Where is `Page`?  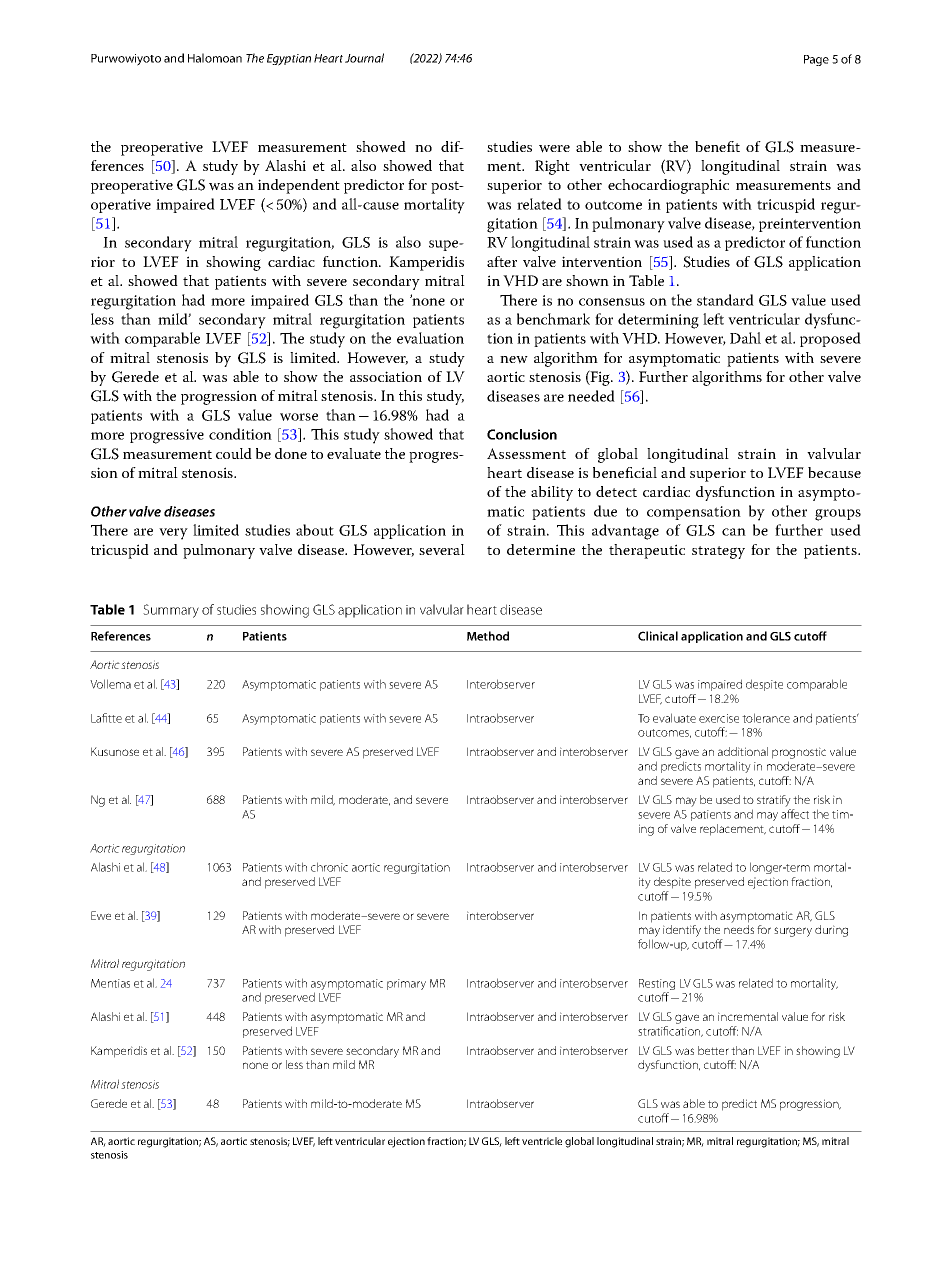
Page is located at coordinates (816, 60).
